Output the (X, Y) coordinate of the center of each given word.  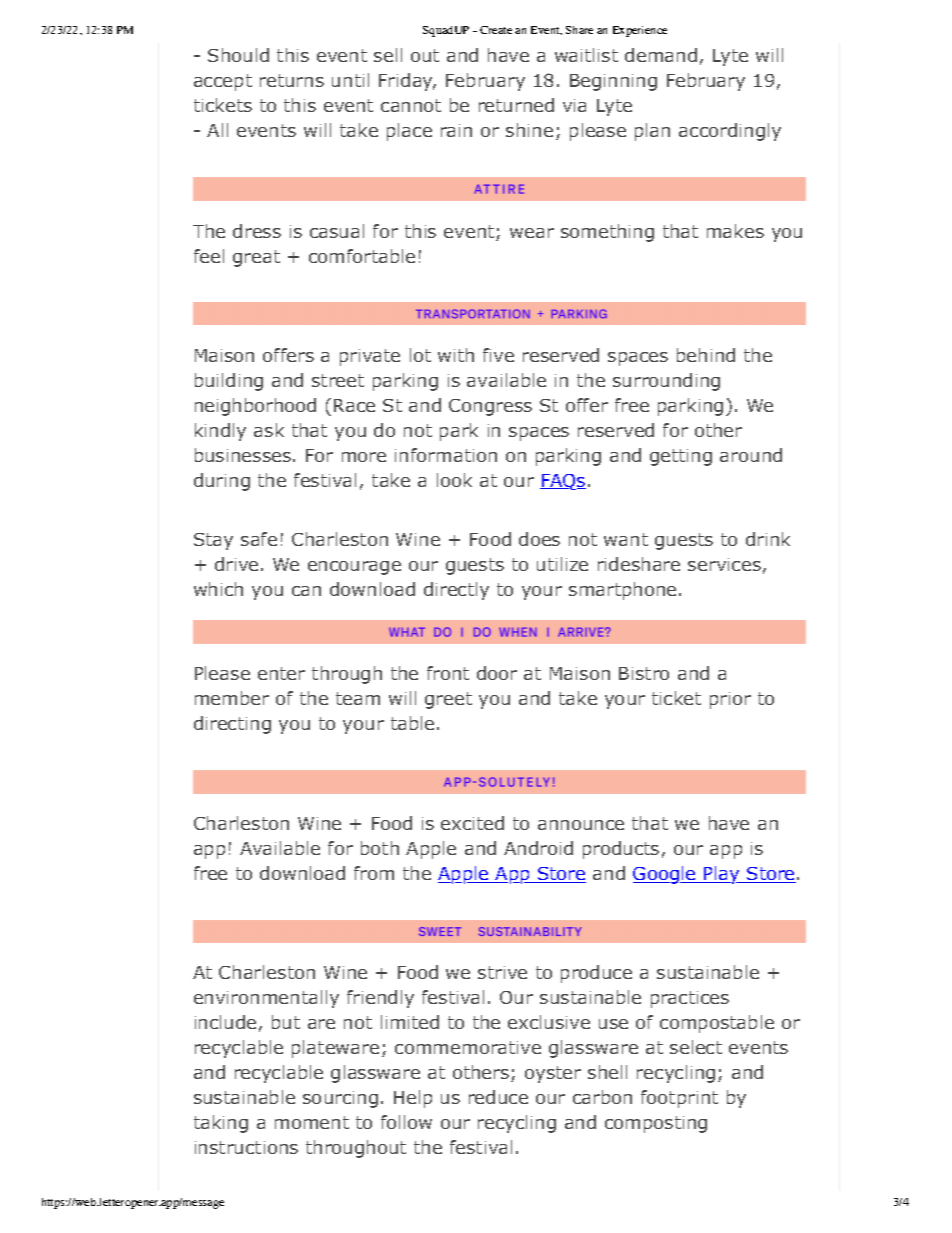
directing (232, 725)
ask (269, 430)
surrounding (666, 382)
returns (292, 80)
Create (496, 30)
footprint (679, 1099)
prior (730, 700)
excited (472, 823)
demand (661, 55)
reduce (498, 1097)
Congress (490, 407)
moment (312, 1122)
